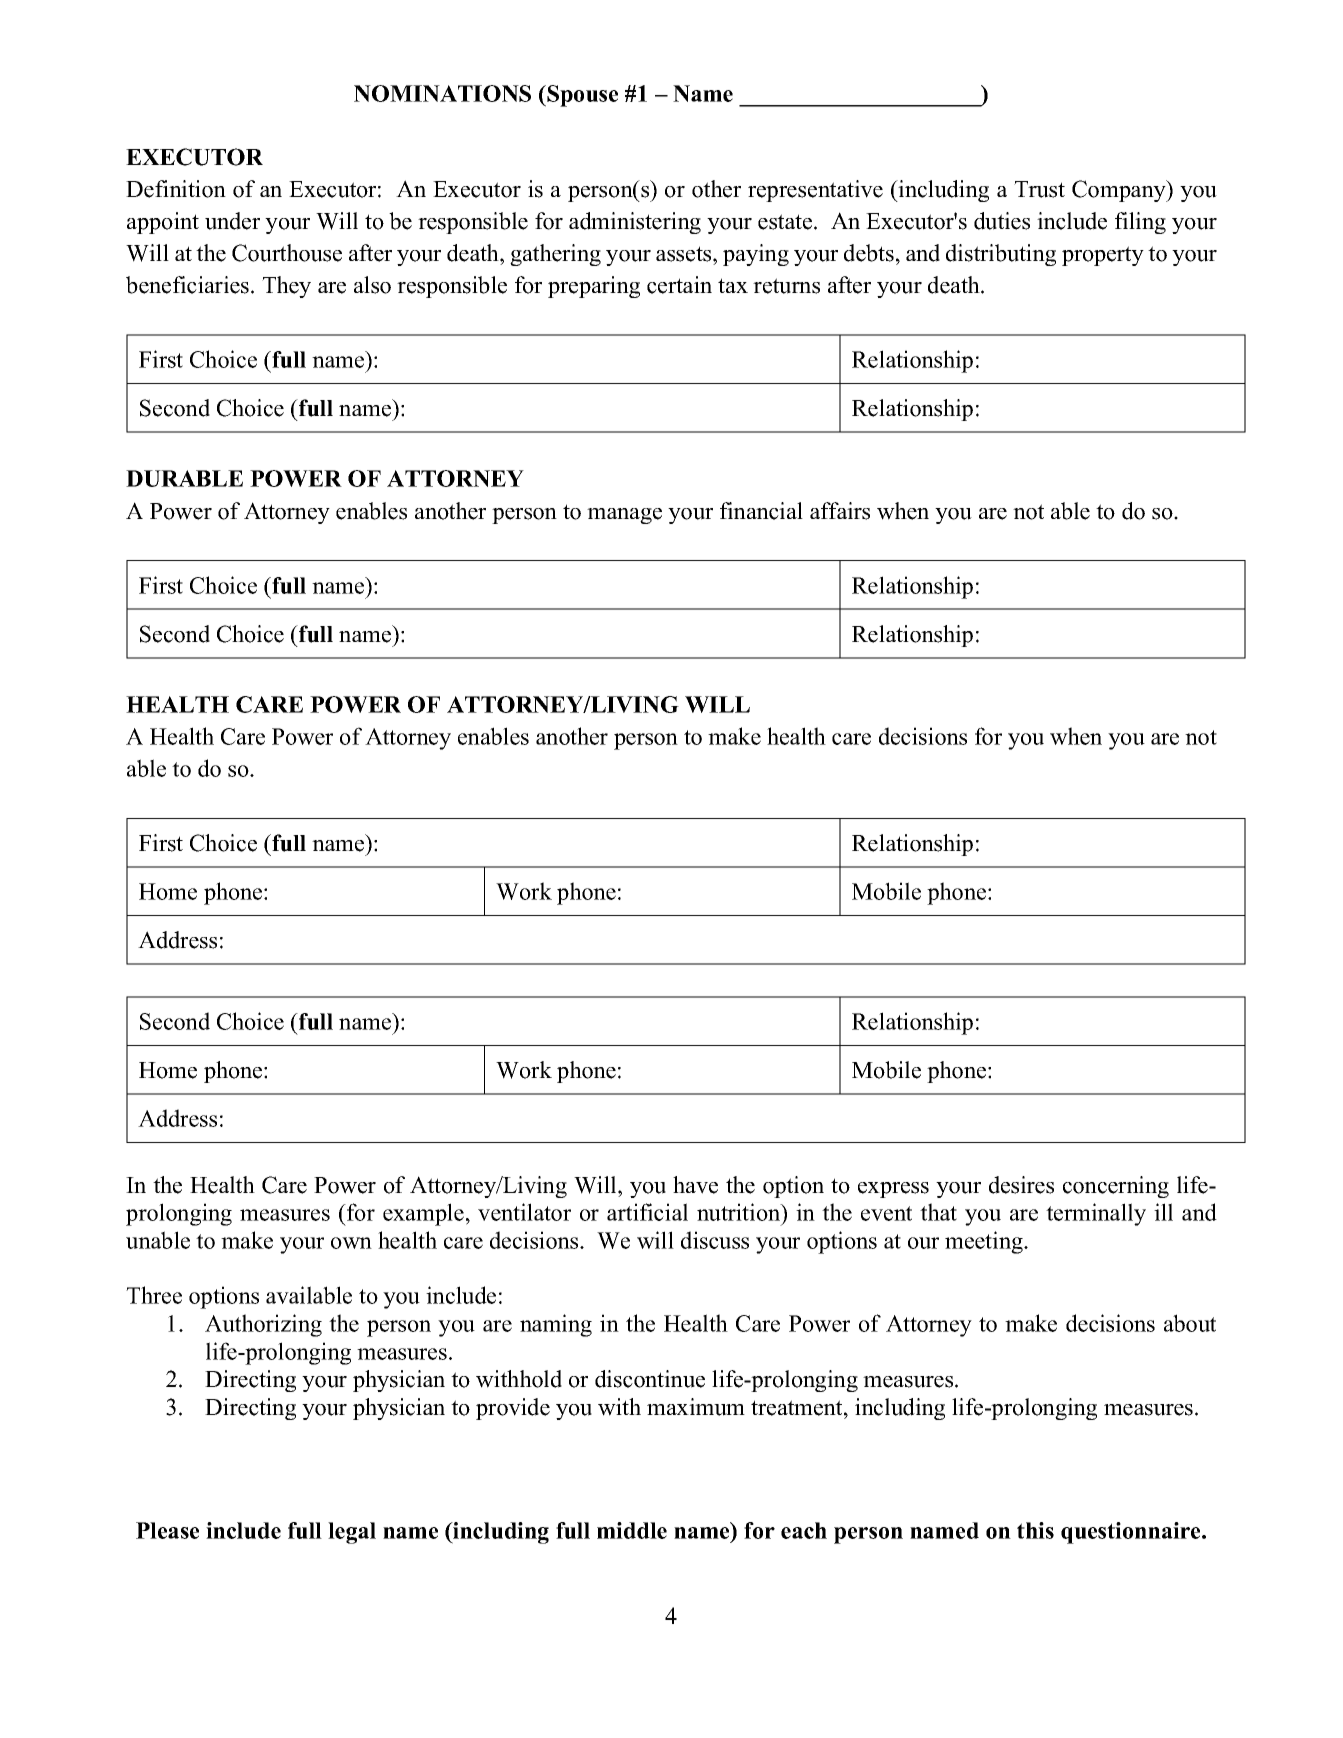  I want to click on Spouse, so click(581, 96).
